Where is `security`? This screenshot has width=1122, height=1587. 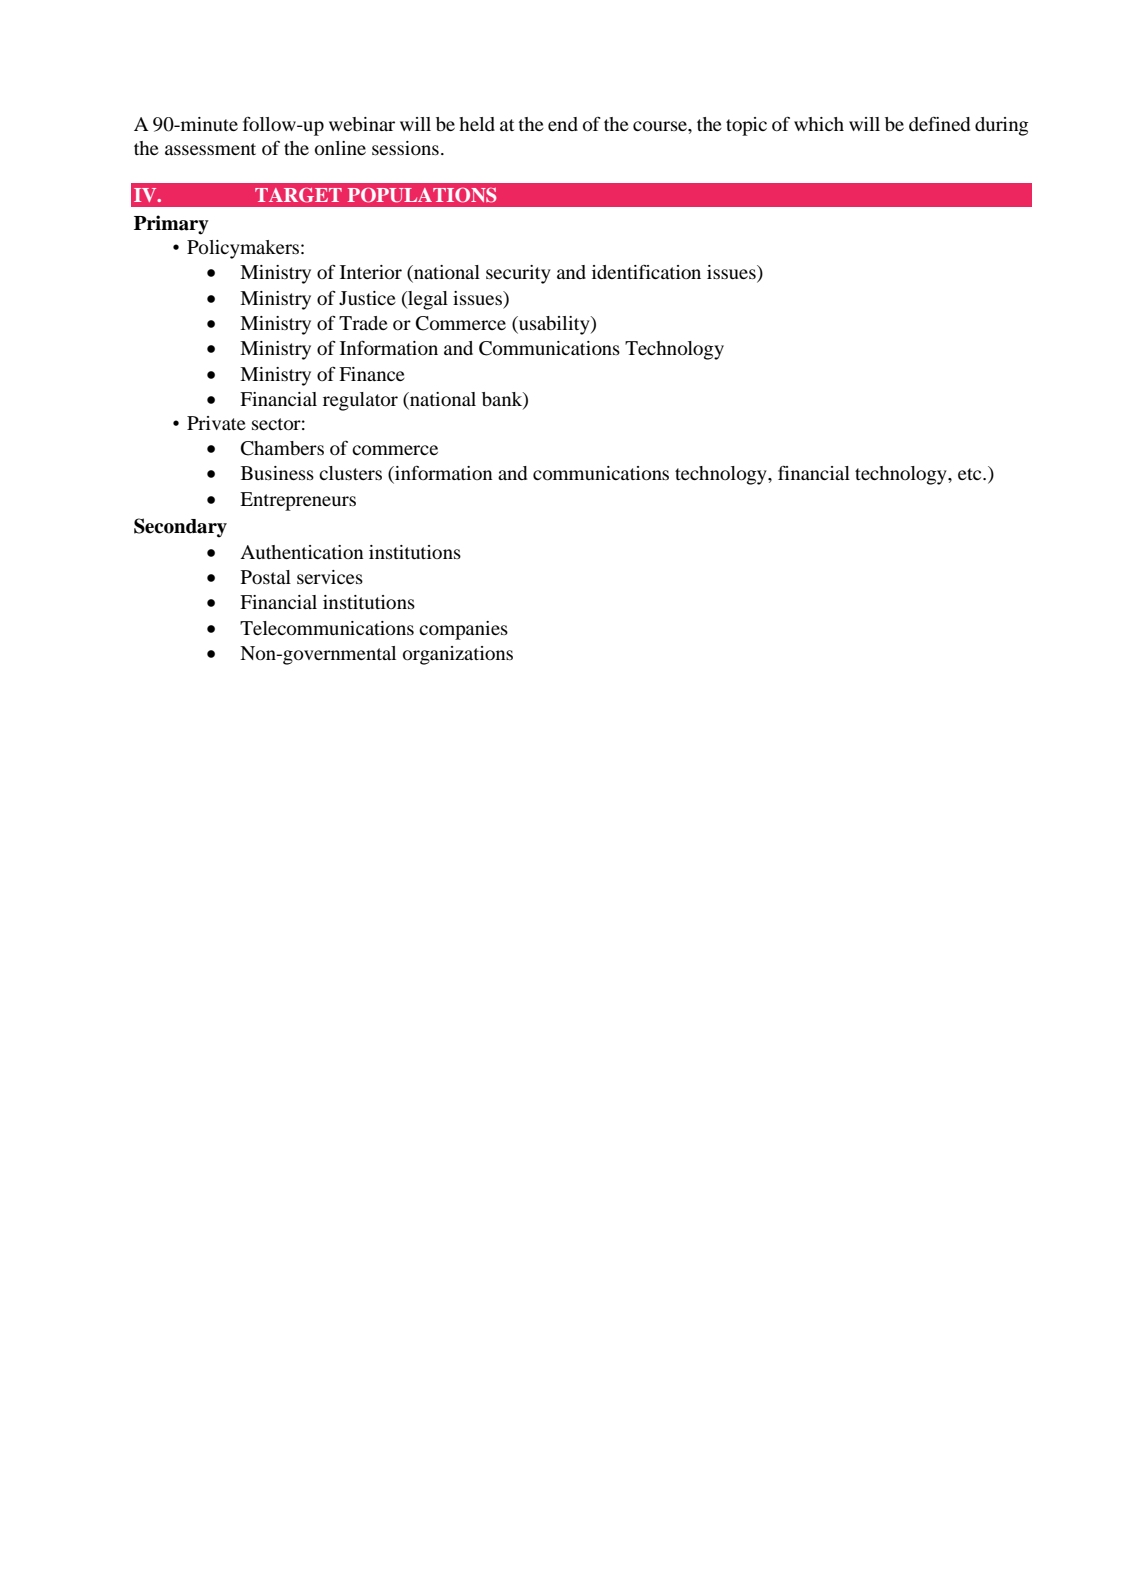
security is located at coordinates (518, 274).
